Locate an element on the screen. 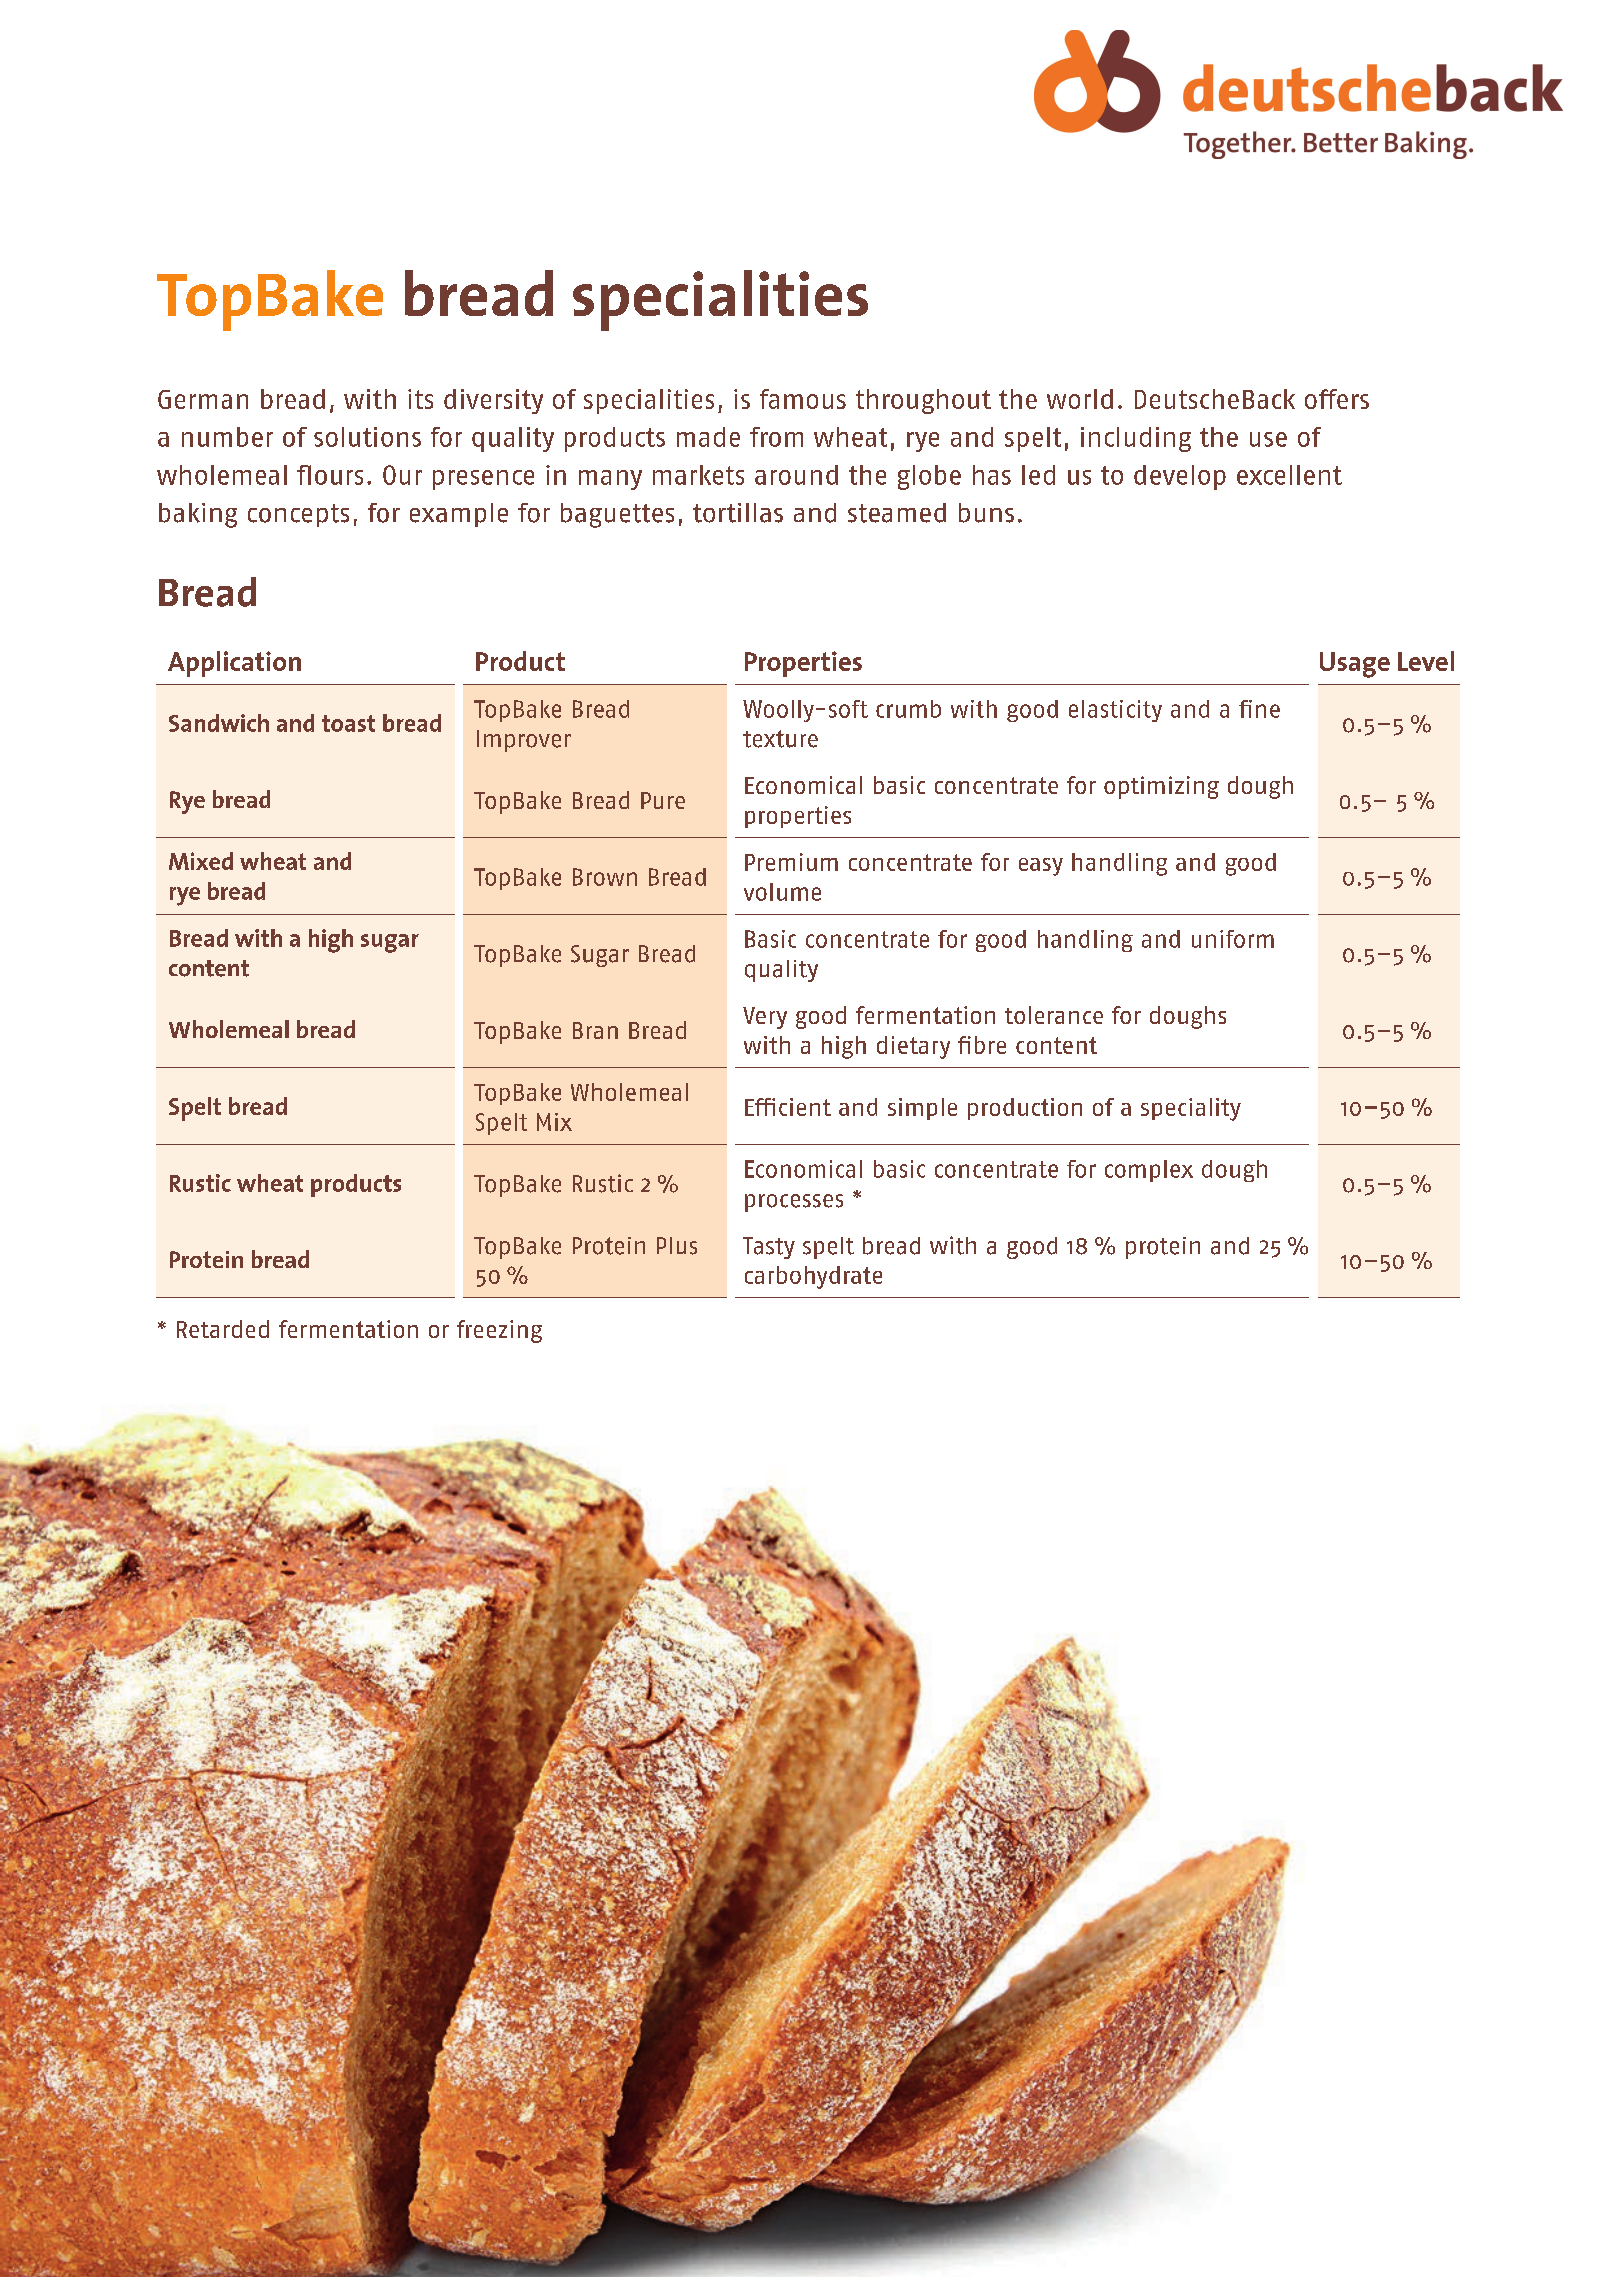 The image size is (1610, 2277). texture is located at coordinates (780, 739).
